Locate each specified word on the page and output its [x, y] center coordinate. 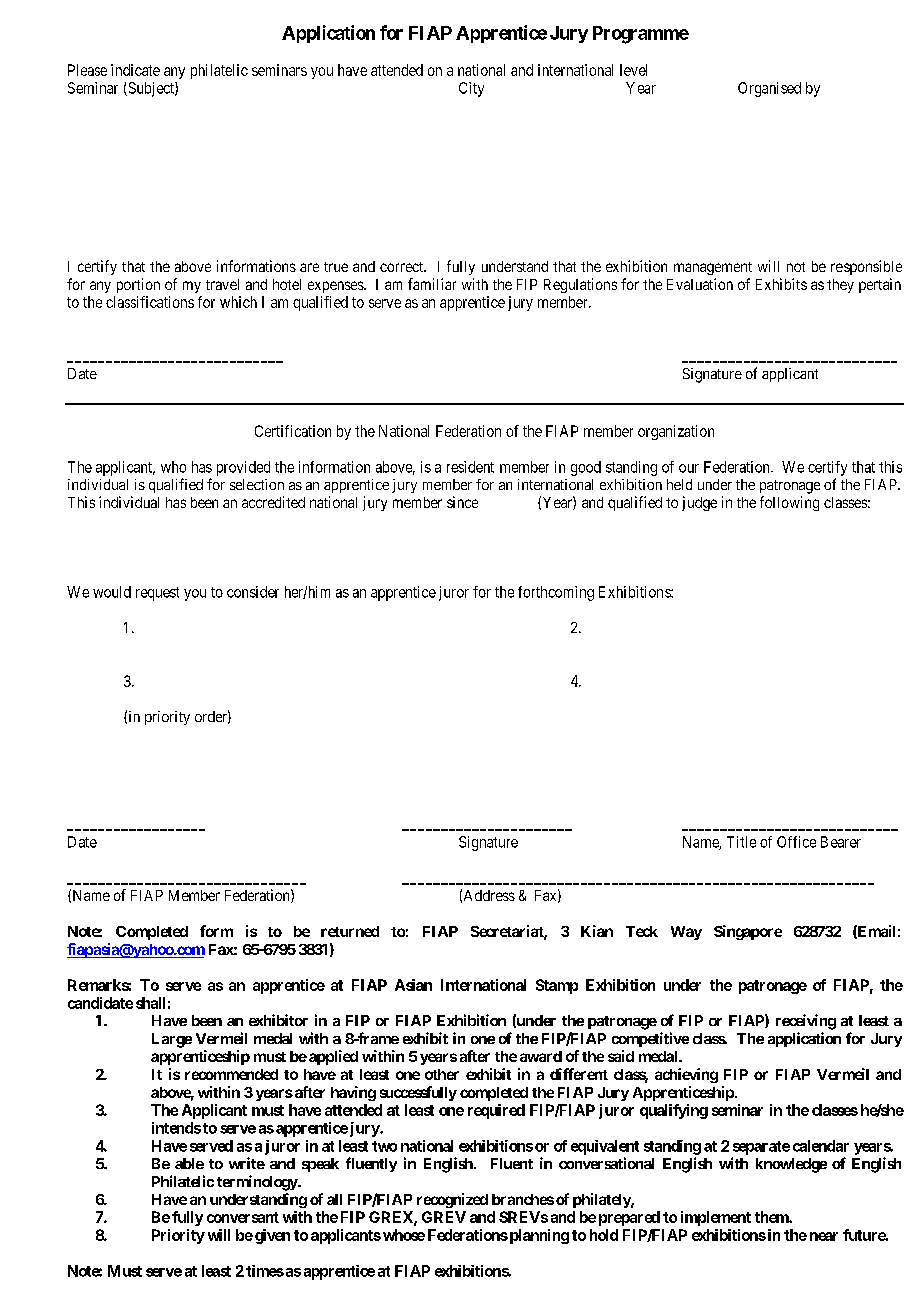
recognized [452, 1200]
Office [796, 842]
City [471, 89]
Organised [769, 89]
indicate [135, 70]
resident [470, 467]
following [789, 503]
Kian [597, 931]
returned [350, 931]
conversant [243, 1217]
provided [243, 468]
